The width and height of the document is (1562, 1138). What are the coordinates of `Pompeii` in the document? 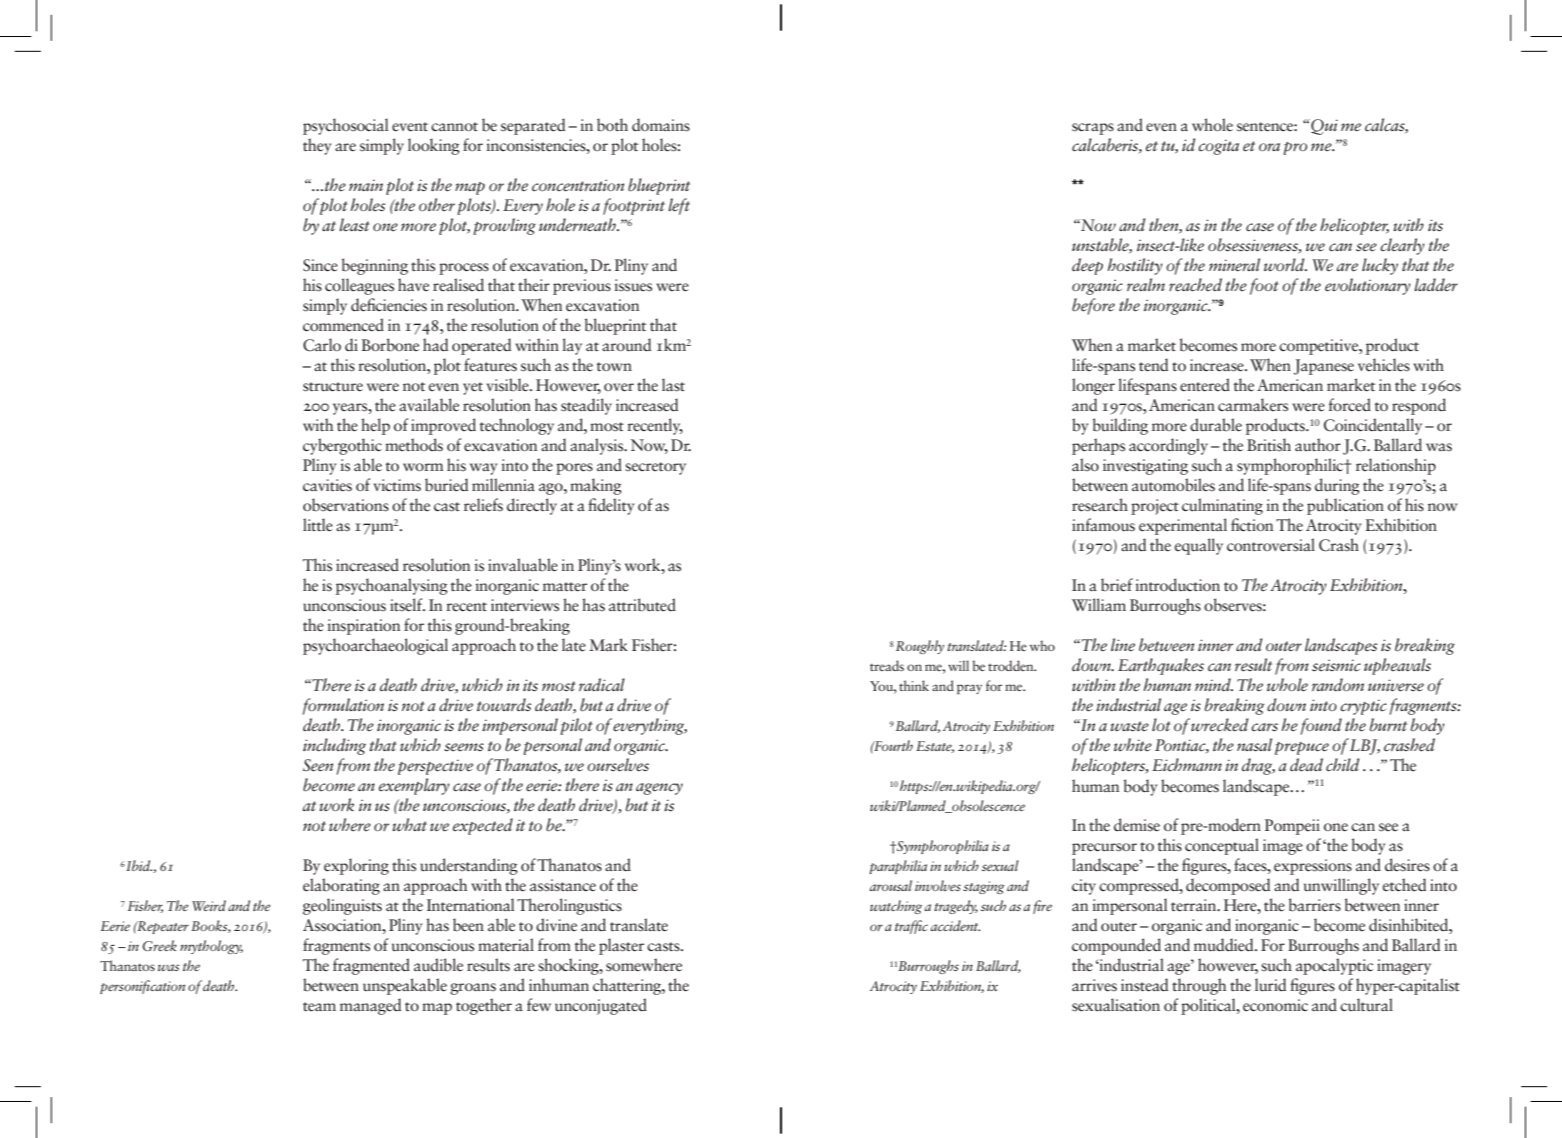 It's located at (1292, 827).
